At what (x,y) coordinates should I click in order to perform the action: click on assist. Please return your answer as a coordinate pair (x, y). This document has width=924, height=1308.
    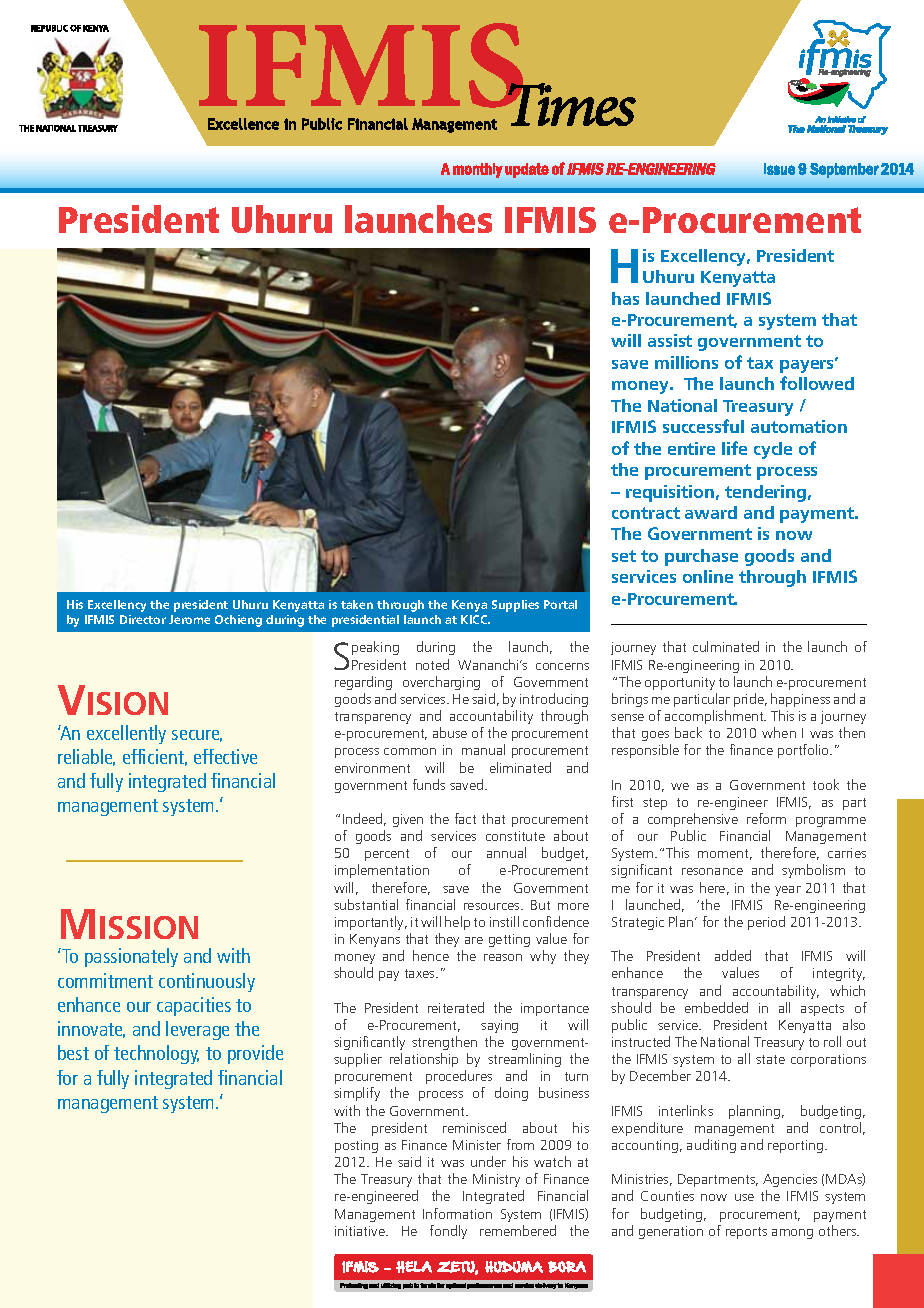
    Looking at the image, I should click on (670, 340).
